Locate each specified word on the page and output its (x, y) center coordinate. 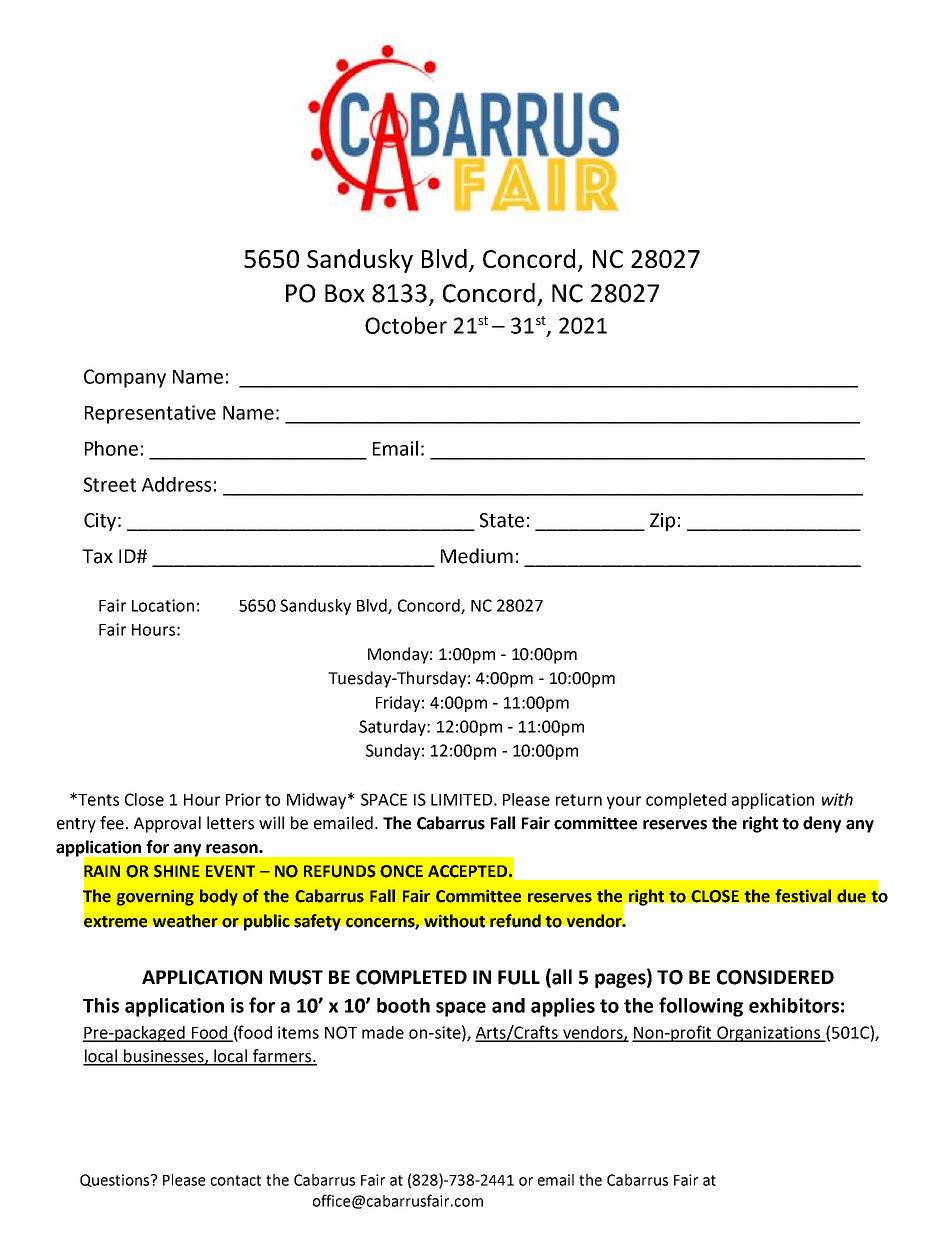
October (406, 325)
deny (822, 824)
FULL (519, 977)
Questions (116, 1180)
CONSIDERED (775, 977)
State (502, 520)
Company (125, 378)
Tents (97, 800)
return (579, 800)
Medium (477, 556)
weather (185, 921)
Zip (662, 522)
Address (176, 484)
